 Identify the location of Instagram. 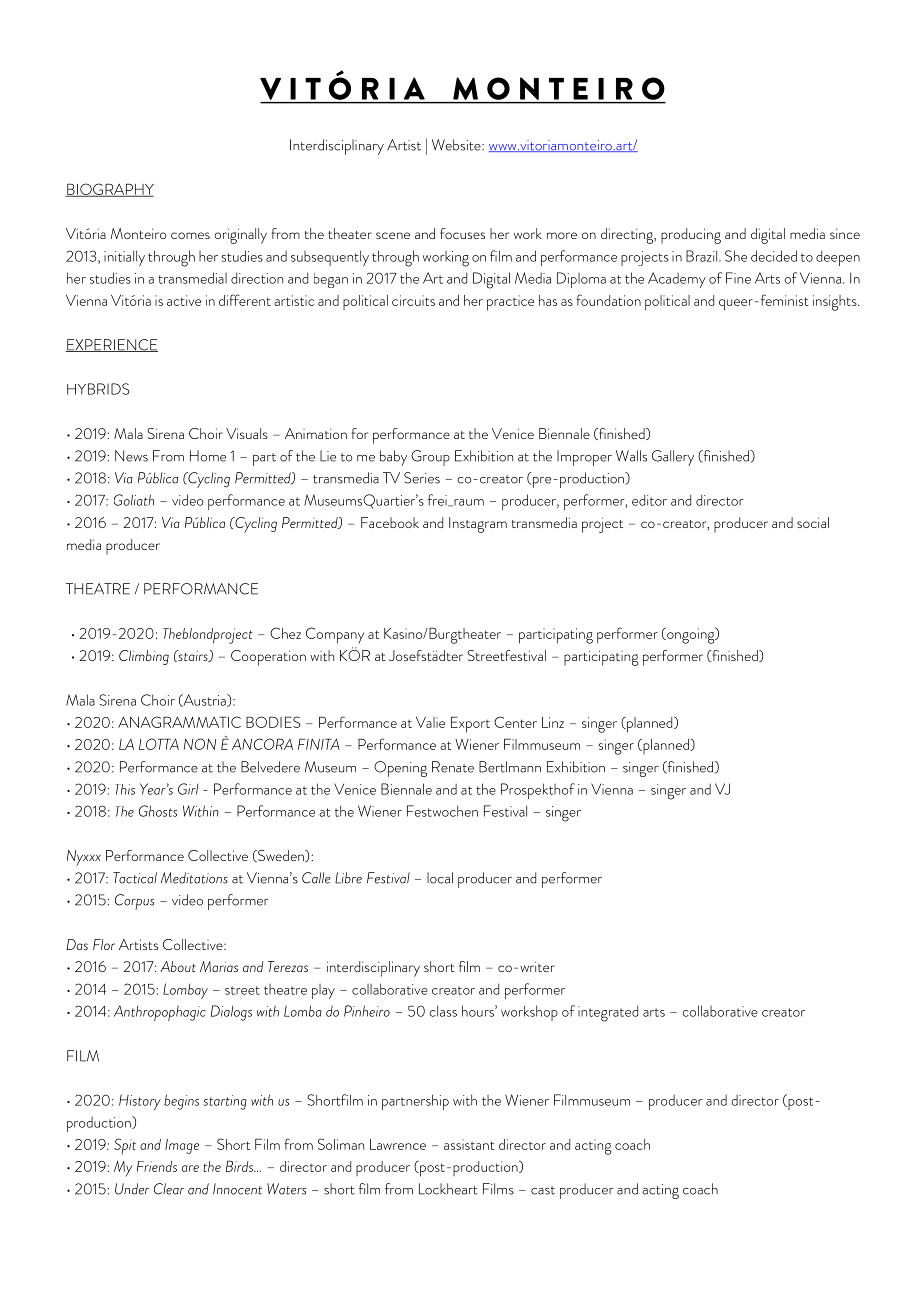
(478, 525).
